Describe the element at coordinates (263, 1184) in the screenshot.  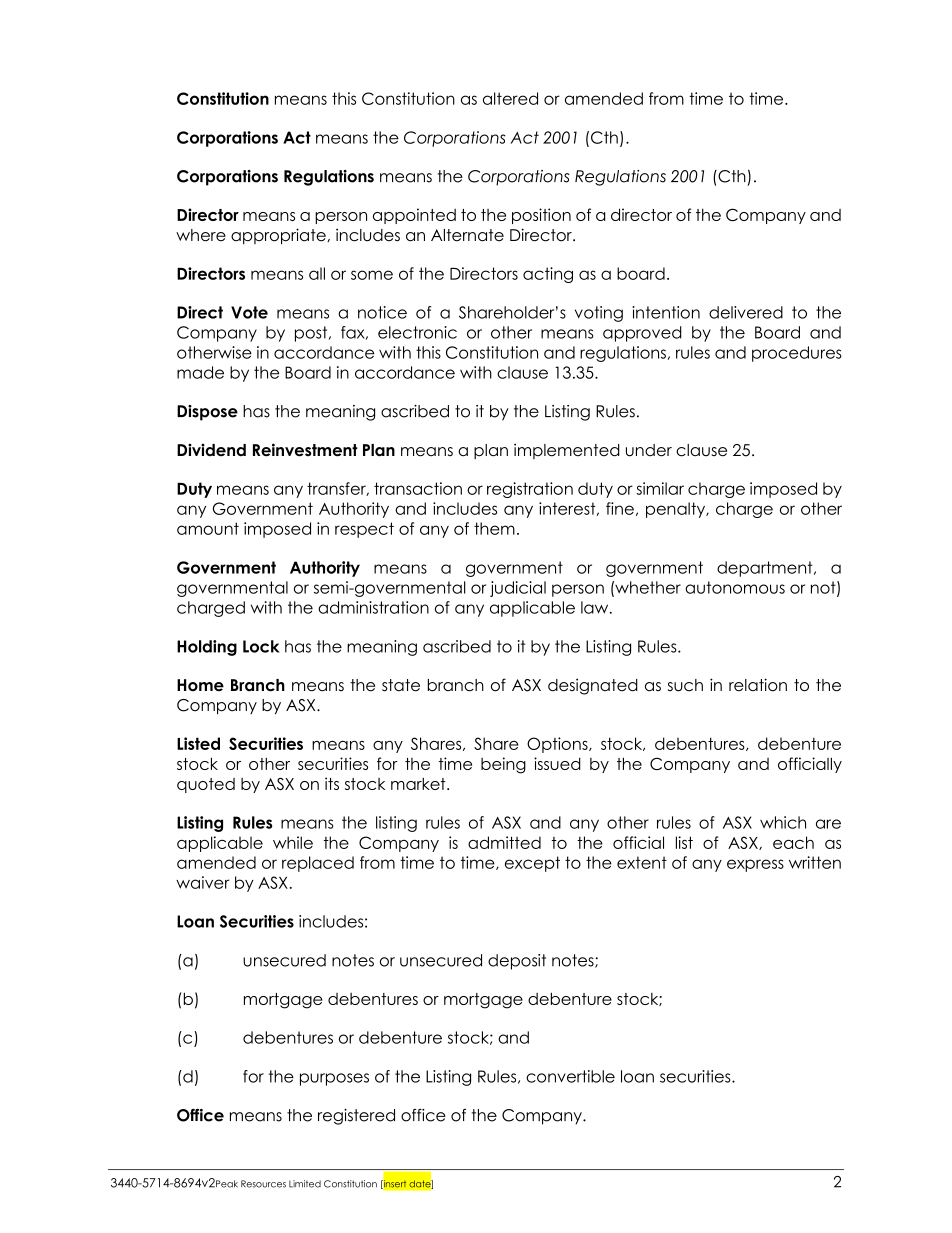
I see `Resources` at that location.
